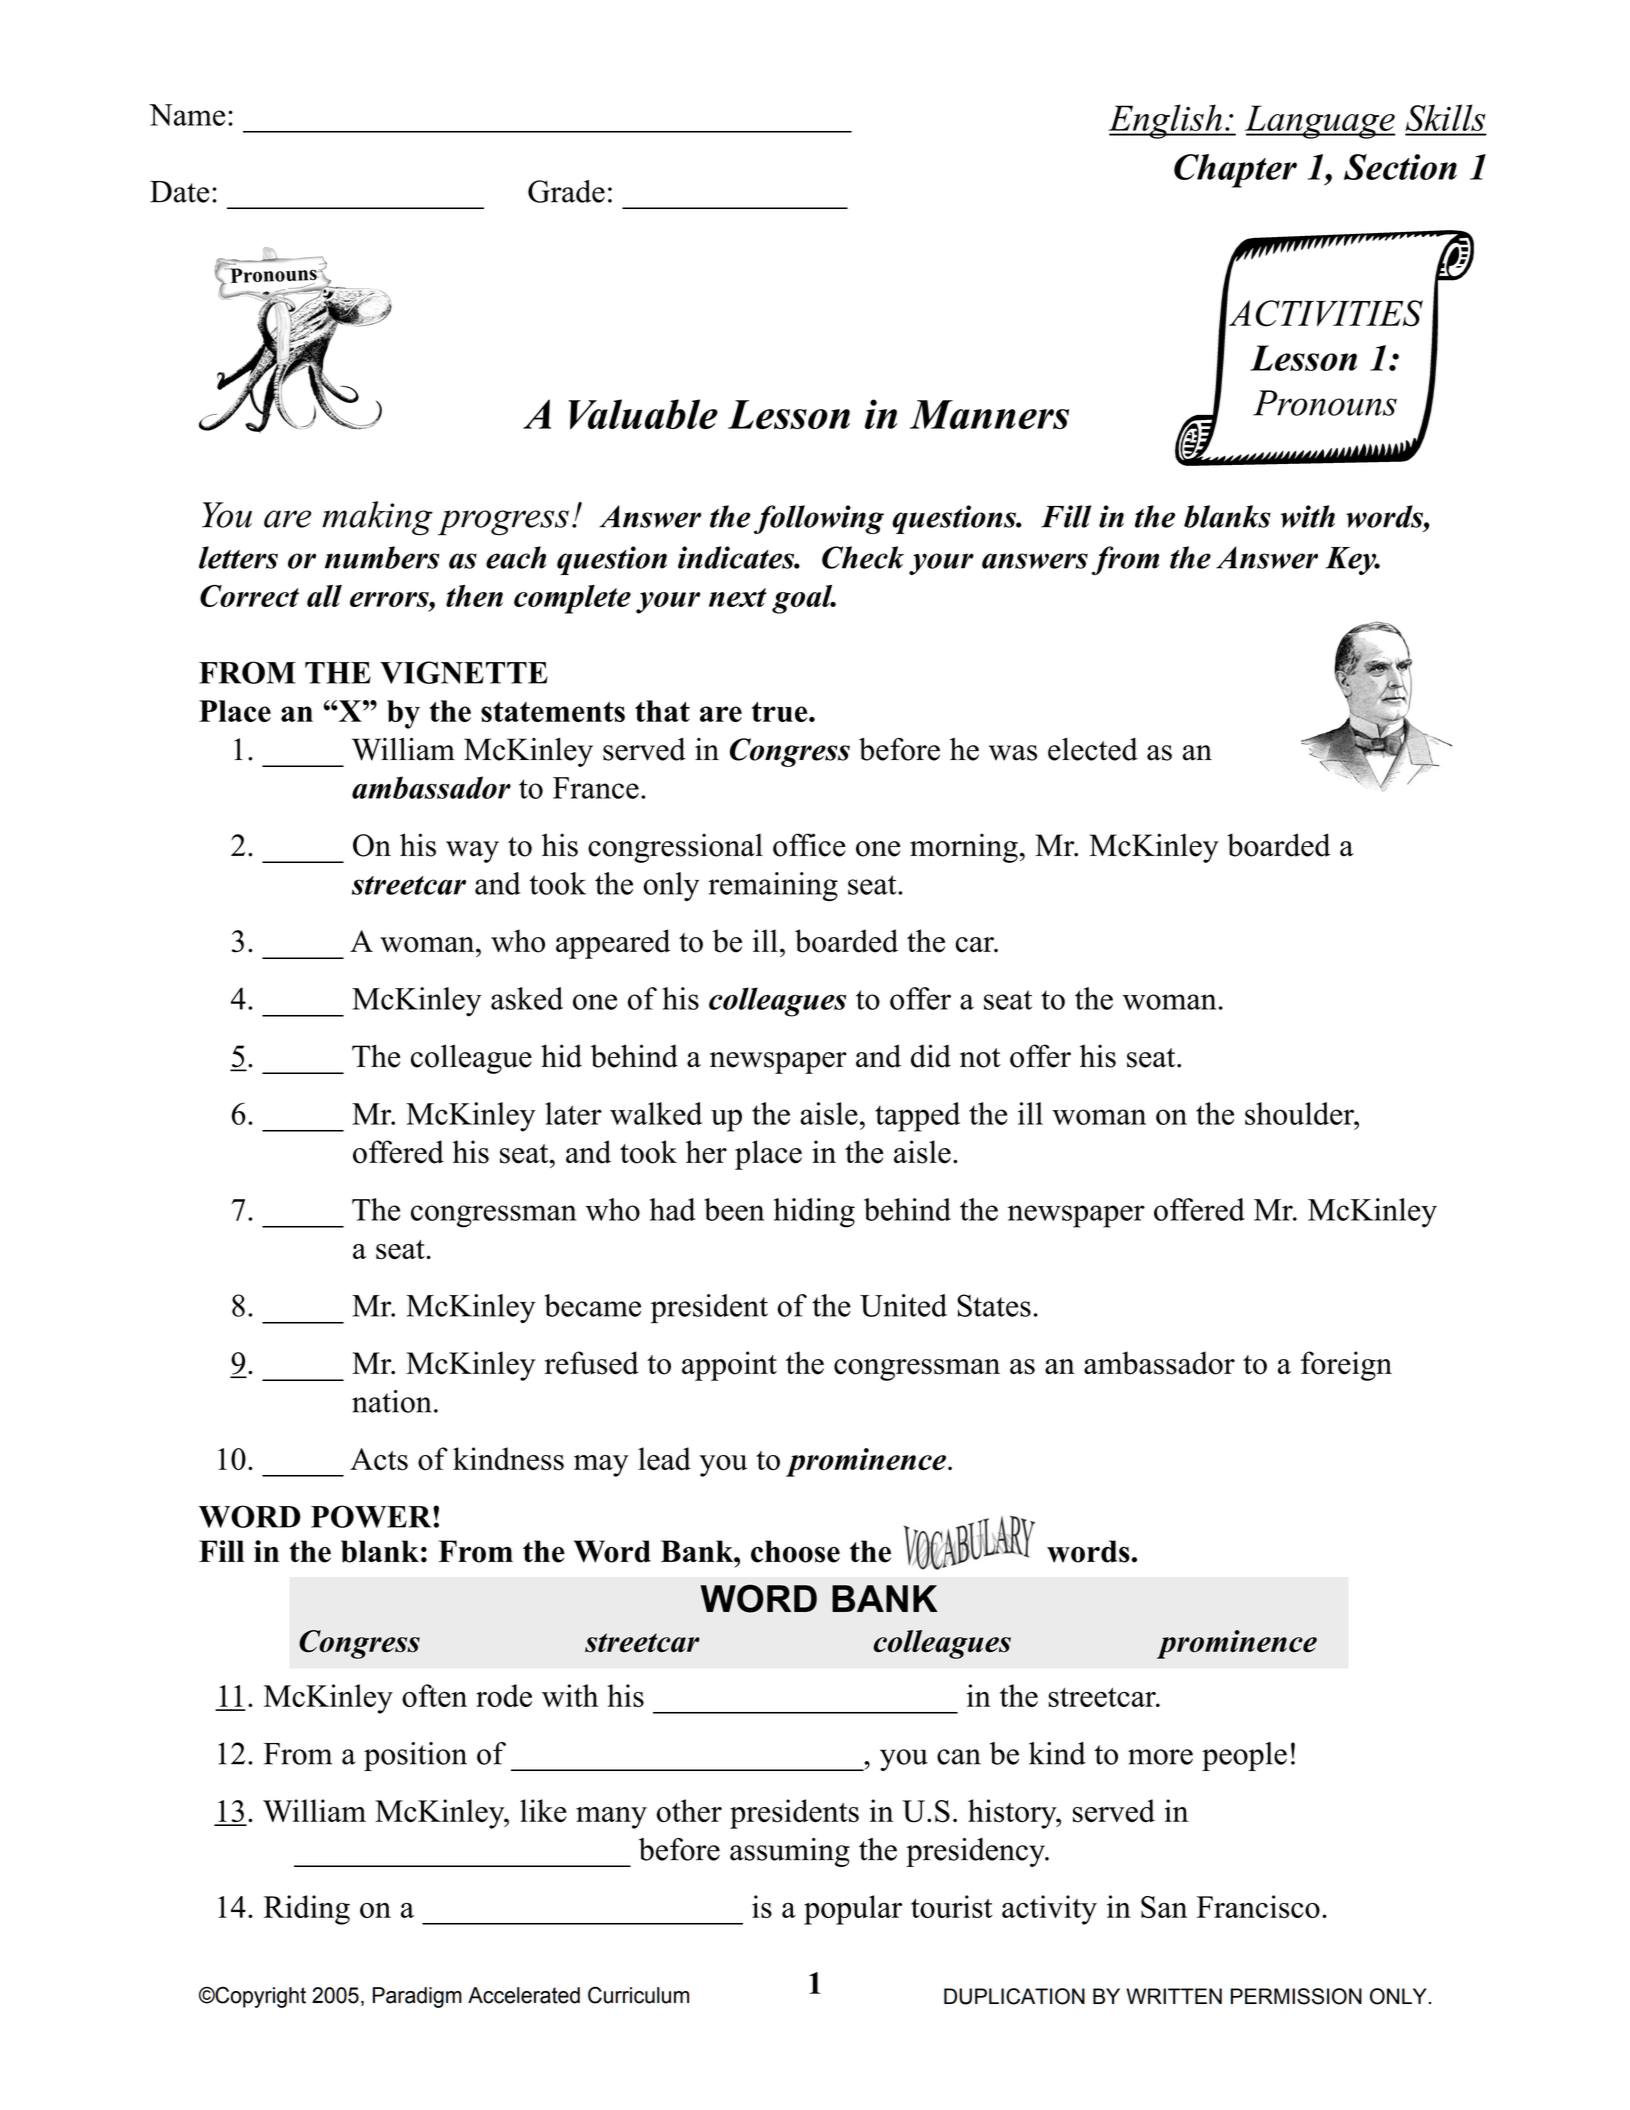 This screenshot has height=2110, width=1630. I want to click on hiding, so click(814, 1213).
